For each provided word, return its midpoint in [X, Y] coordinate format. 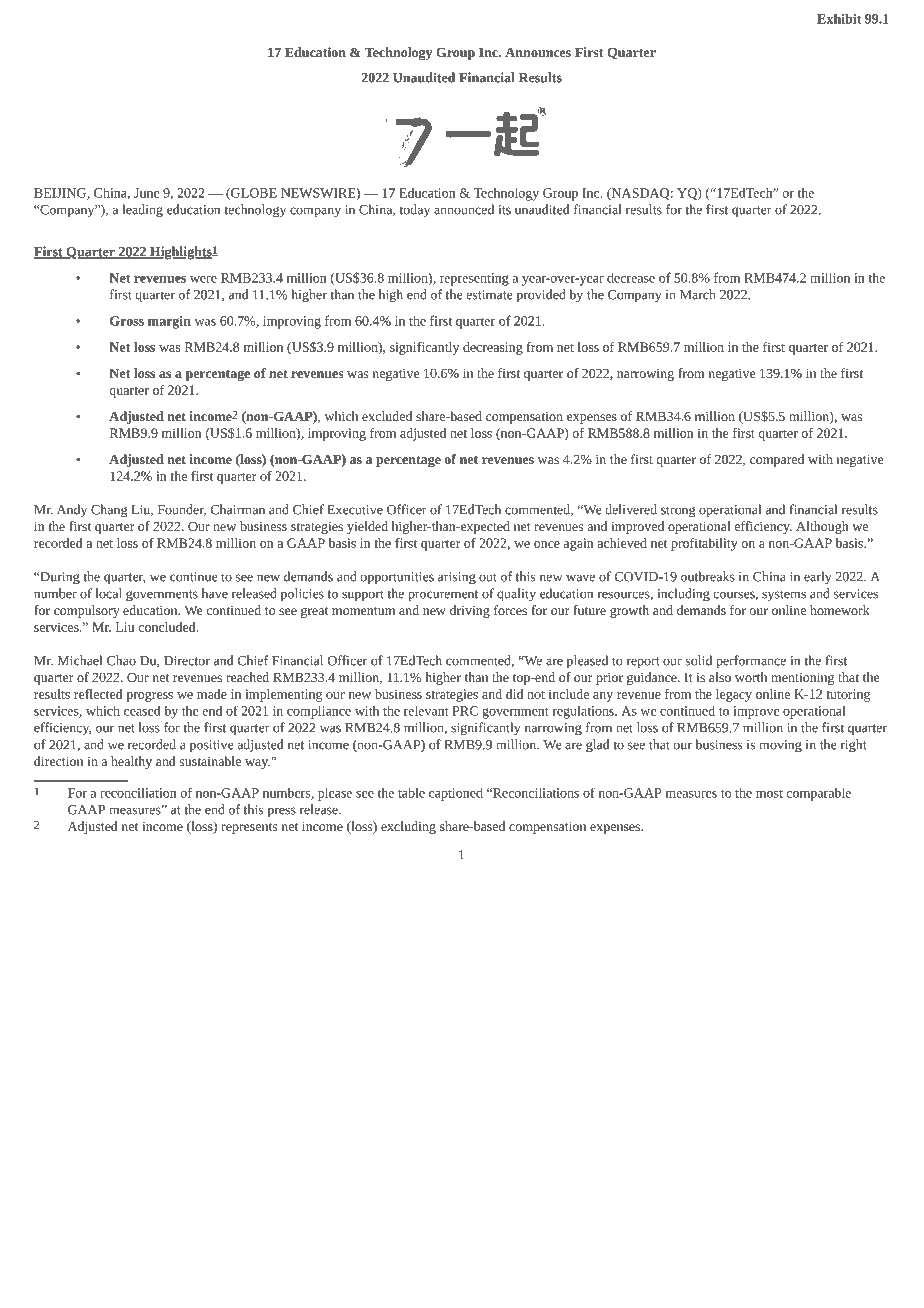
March [698, 294]
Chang [109, 511]
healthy [131, 762]
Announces [538, 52]
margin [169, 322]
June [147, 193]
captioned [456, 794]
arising [457, 578]
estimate [490, 295]
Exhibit [839, 18]
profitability [704, 544]
